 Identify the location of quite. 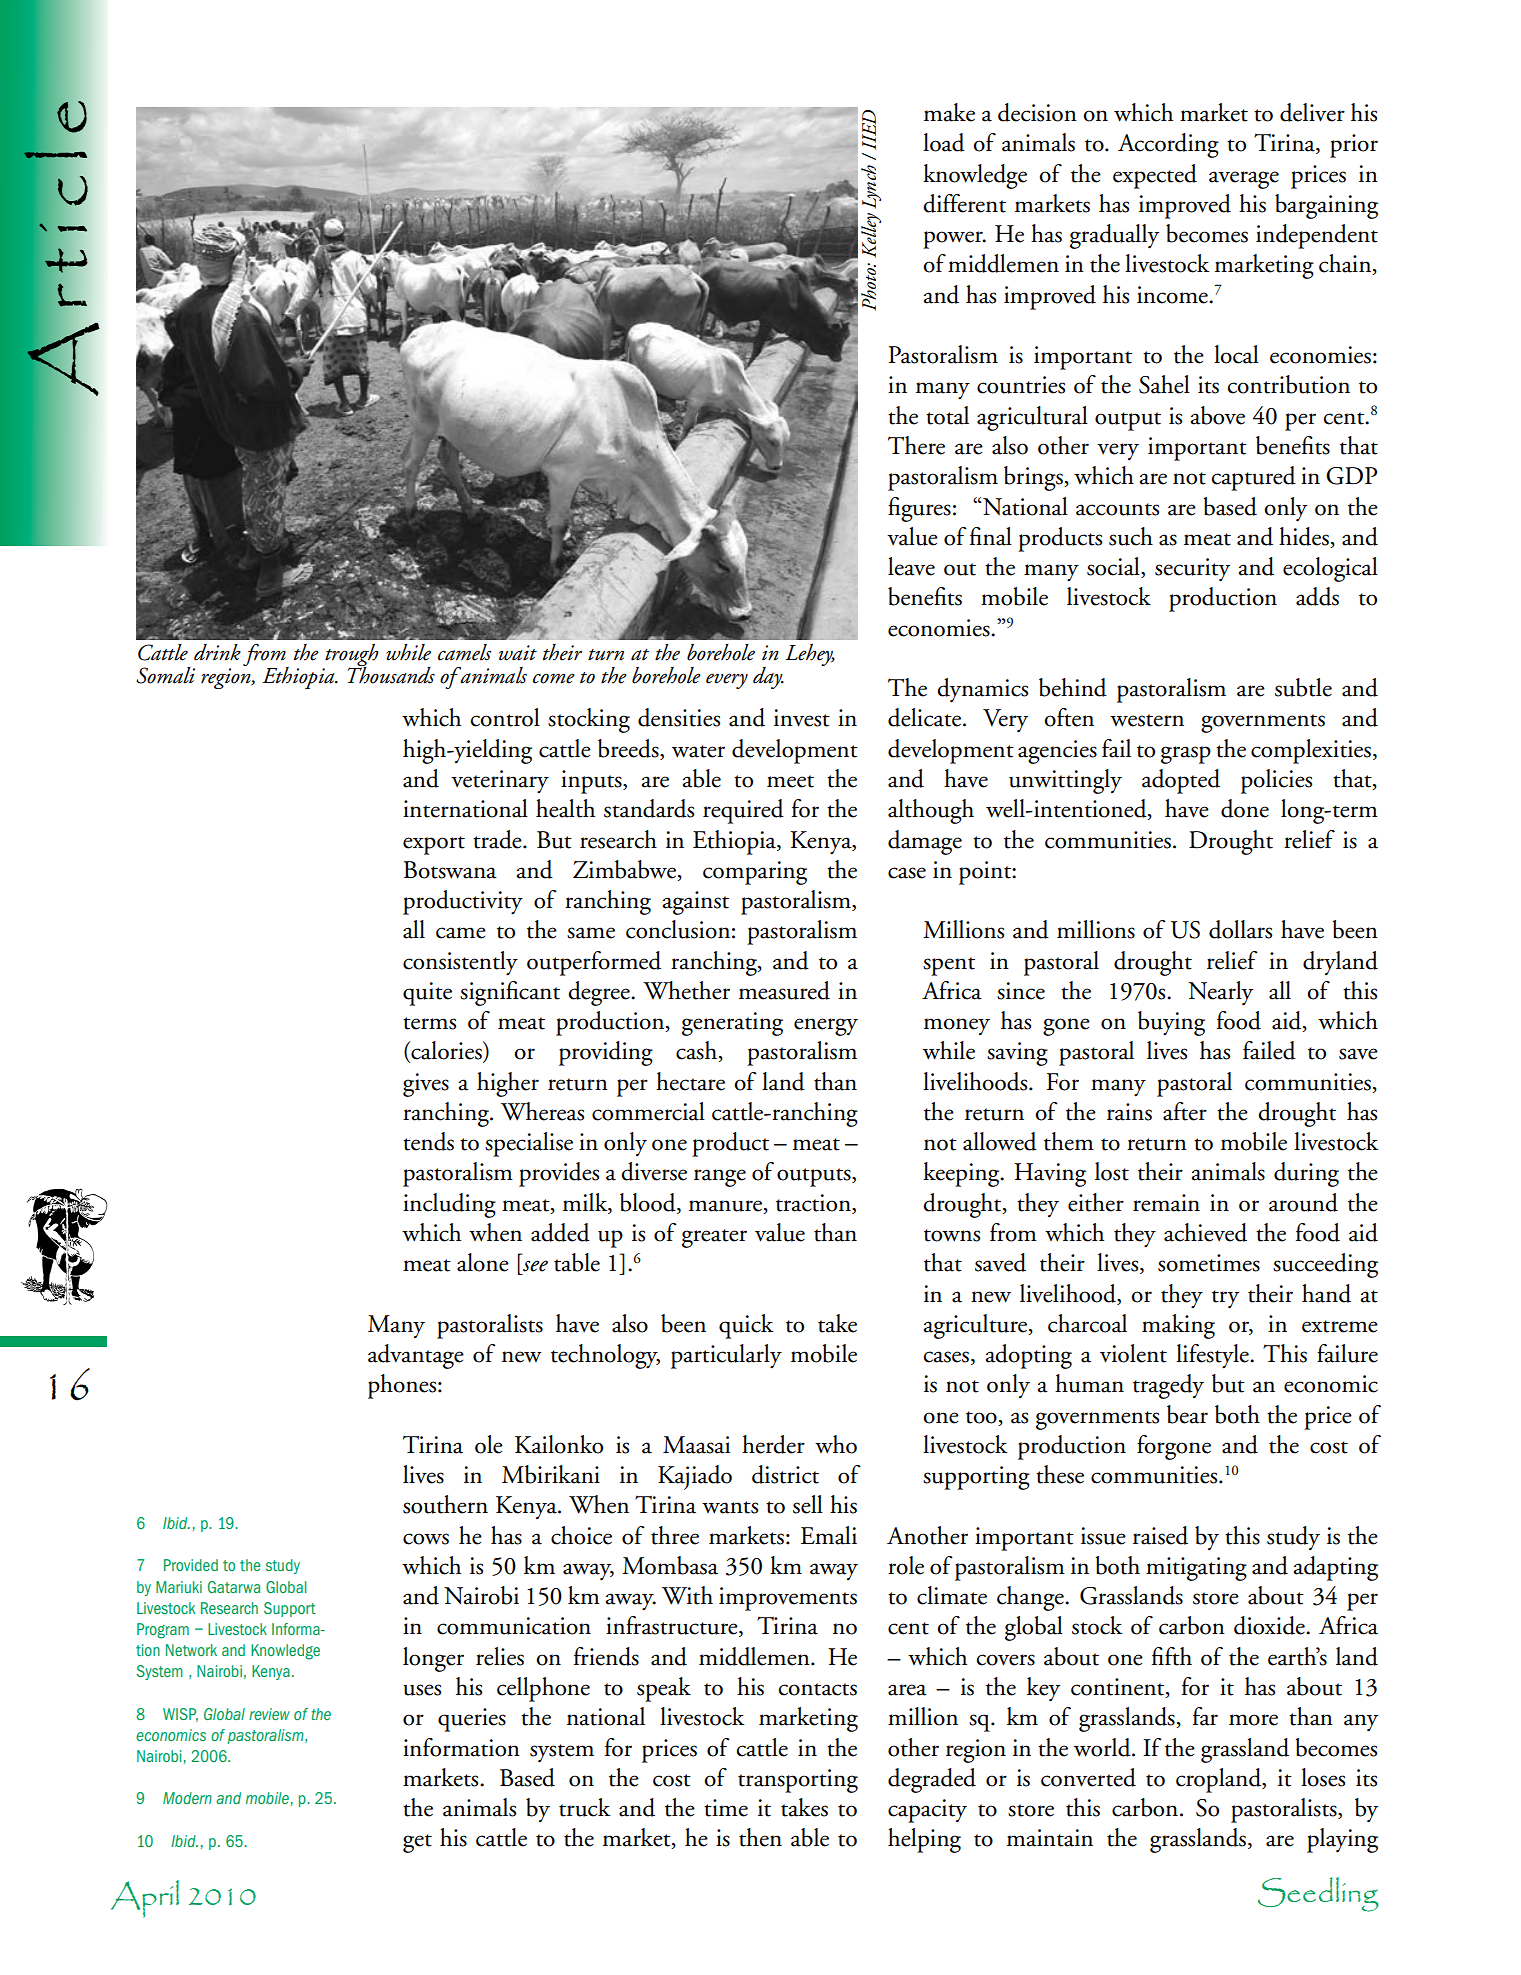
(427, 994).
